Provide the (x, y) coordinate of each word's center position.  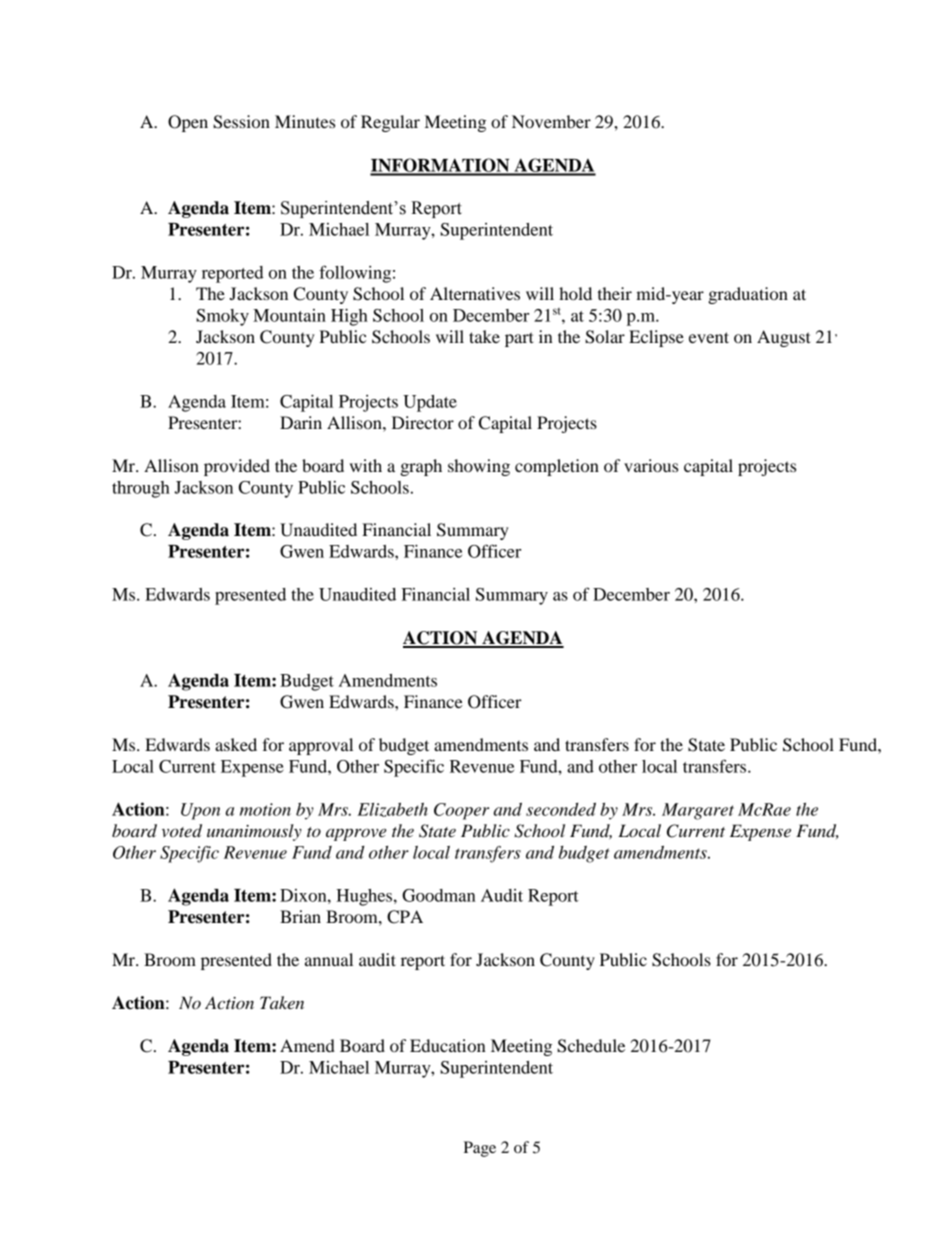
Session (241, 122)
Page (480, 1149)
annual (329, 959)
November (551, 121)
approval (321, 746)
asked (236, 744)
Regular (390, 123)
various (651, 465)
